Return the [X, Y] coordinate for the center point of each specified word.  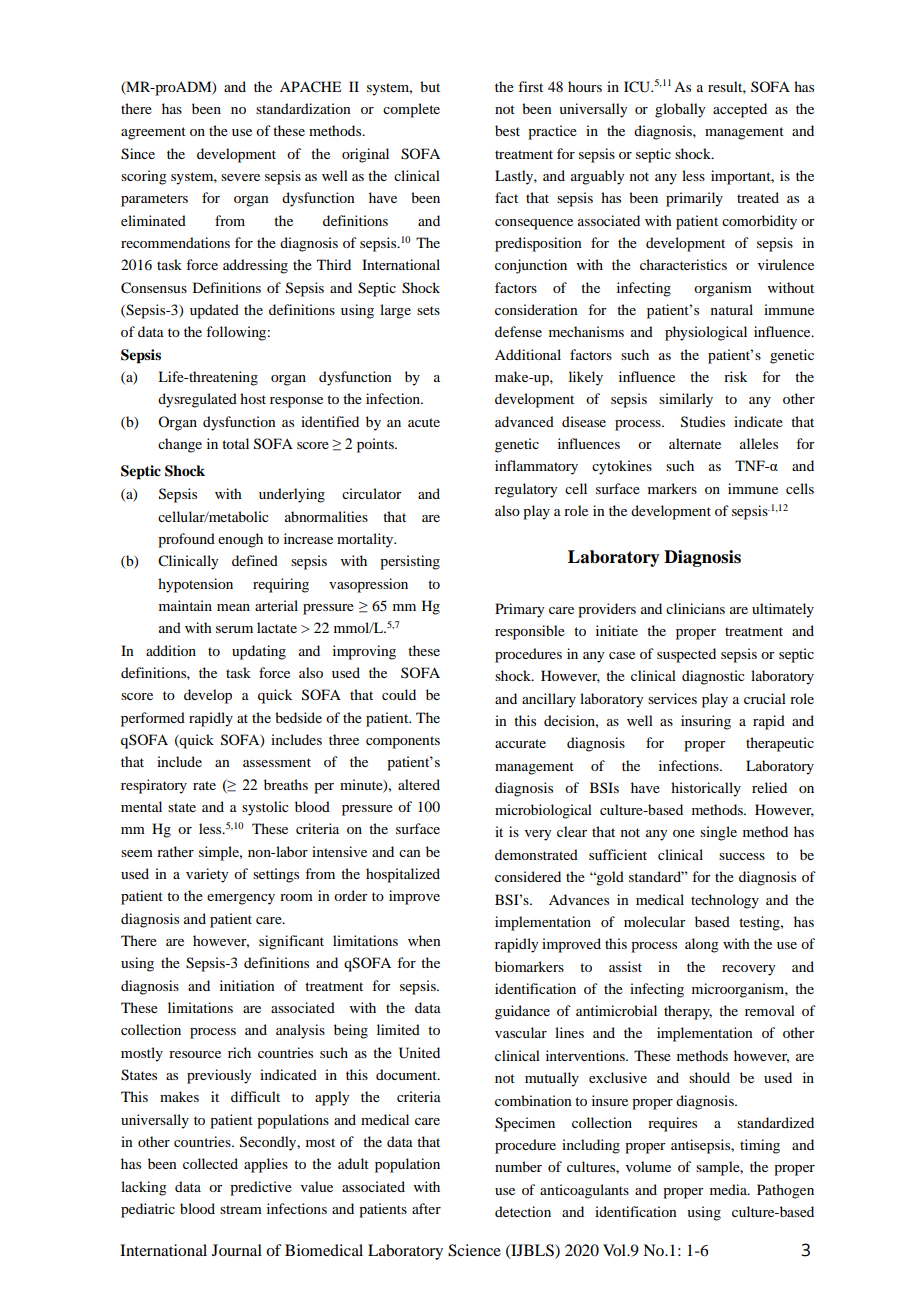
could [399, 694]
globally [680, 110]
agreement [153, 133]
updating [259, 652]
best [507, 130]
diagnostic [713, 677]
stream [241, 1209]
